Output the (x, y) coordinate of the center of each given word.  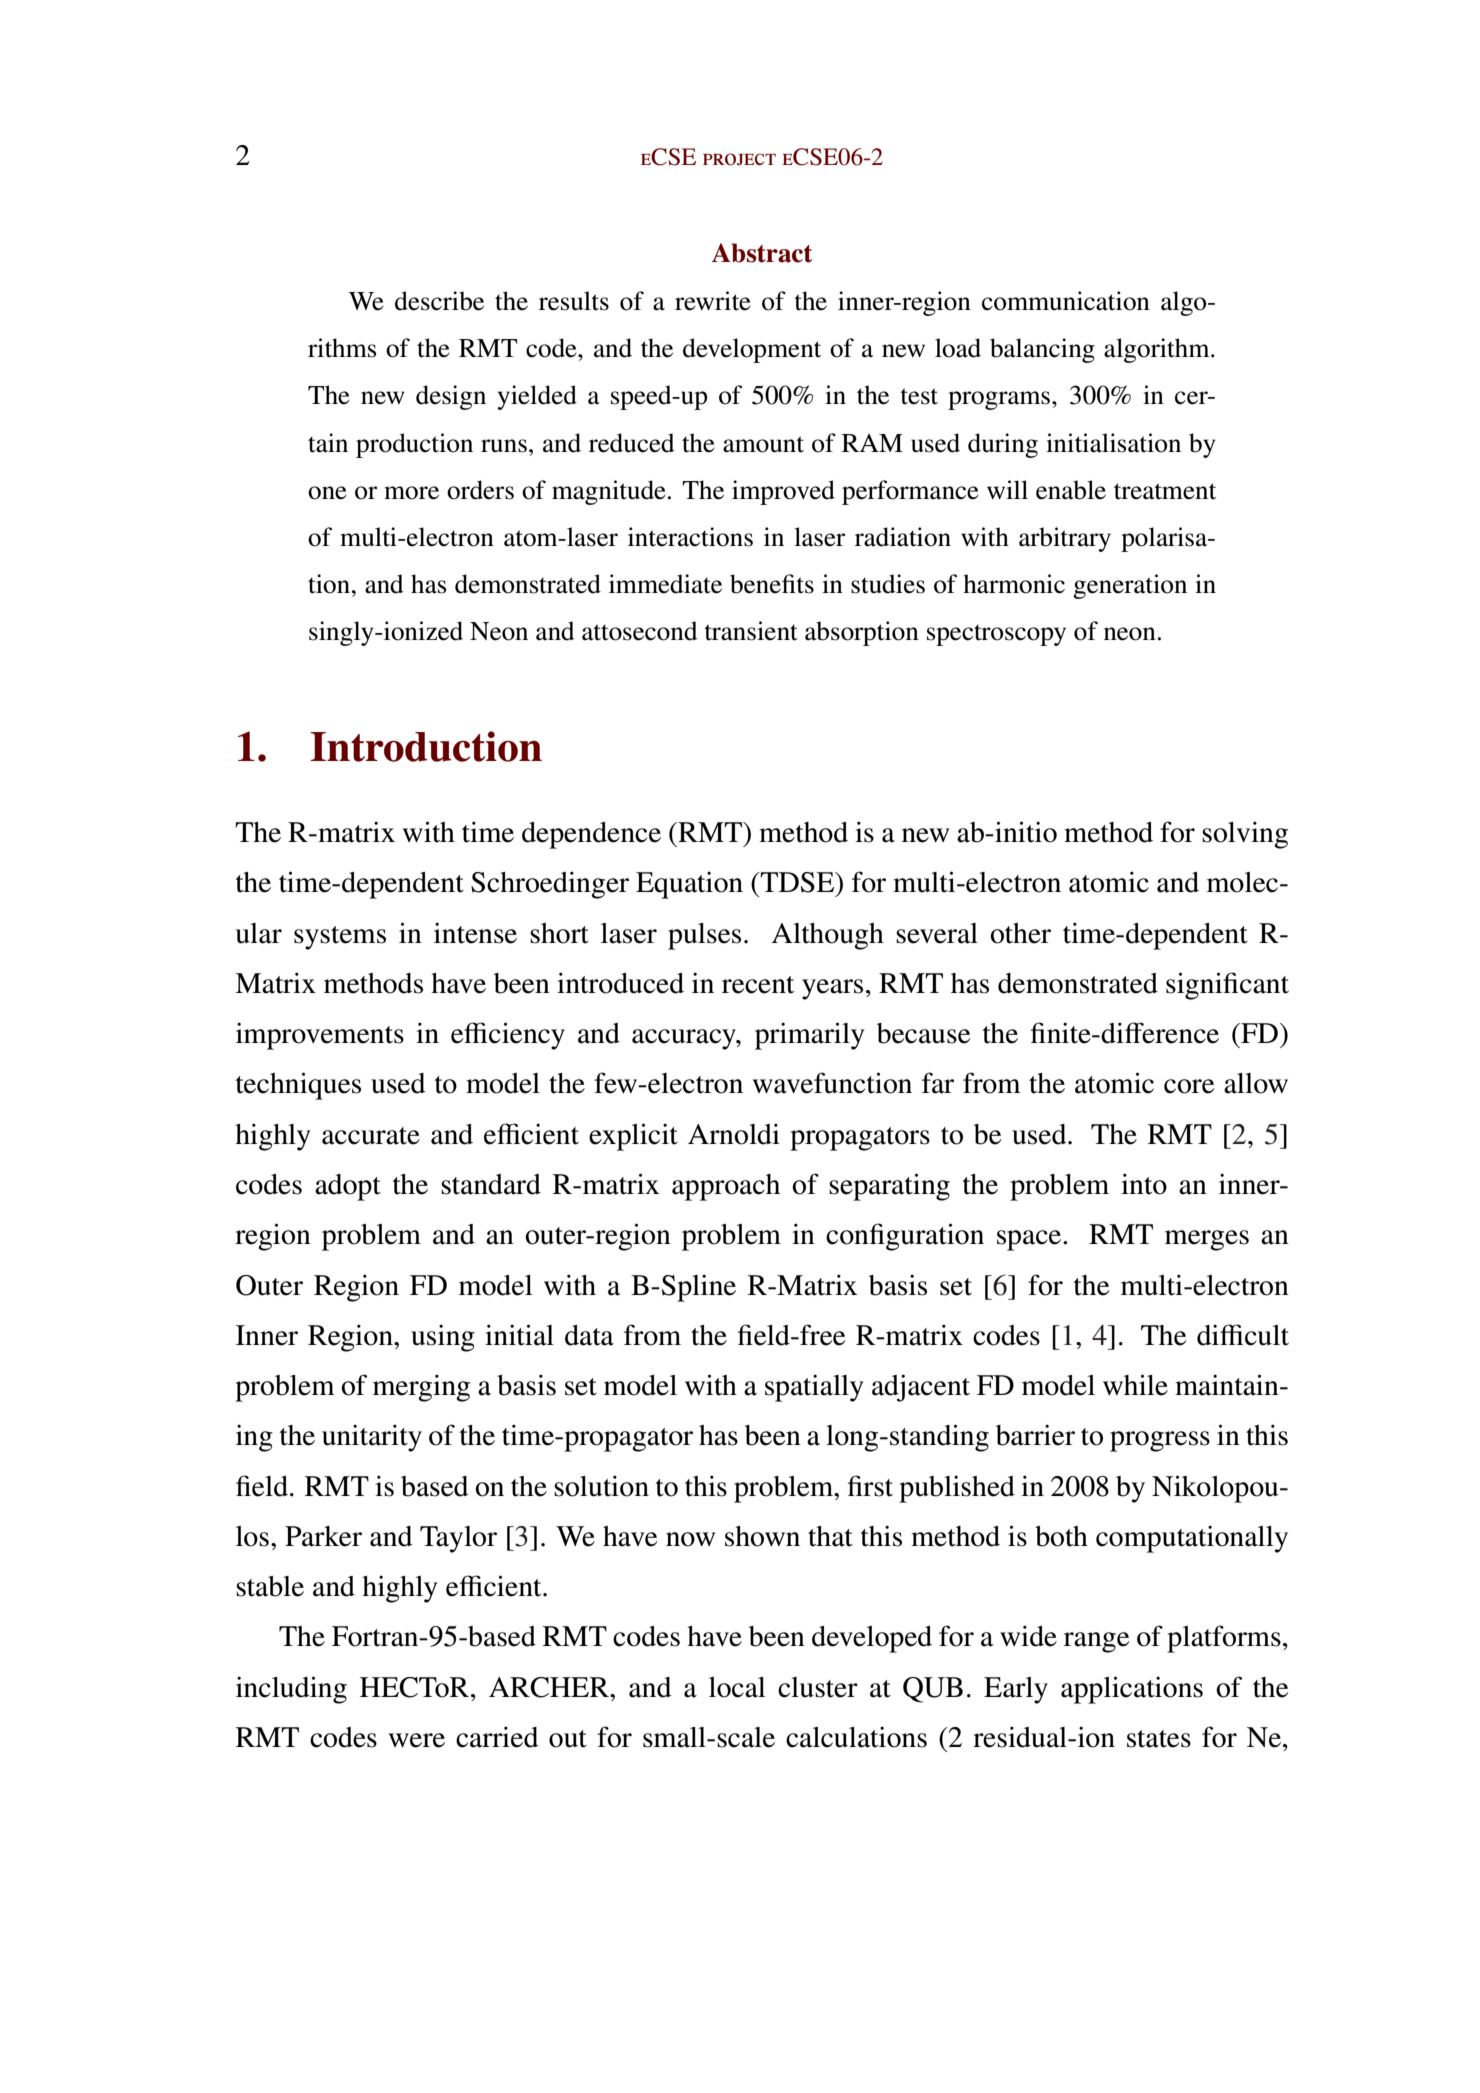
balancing (1042, 350)
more (411, 493)
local (737, 1687)
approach (726, 1187)
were (417, 1740)
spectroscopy (996, 635)
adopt (348, 1187)
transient (751, 631)
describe (439, 301)
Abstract (762, 253)
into (1144, 1184)
